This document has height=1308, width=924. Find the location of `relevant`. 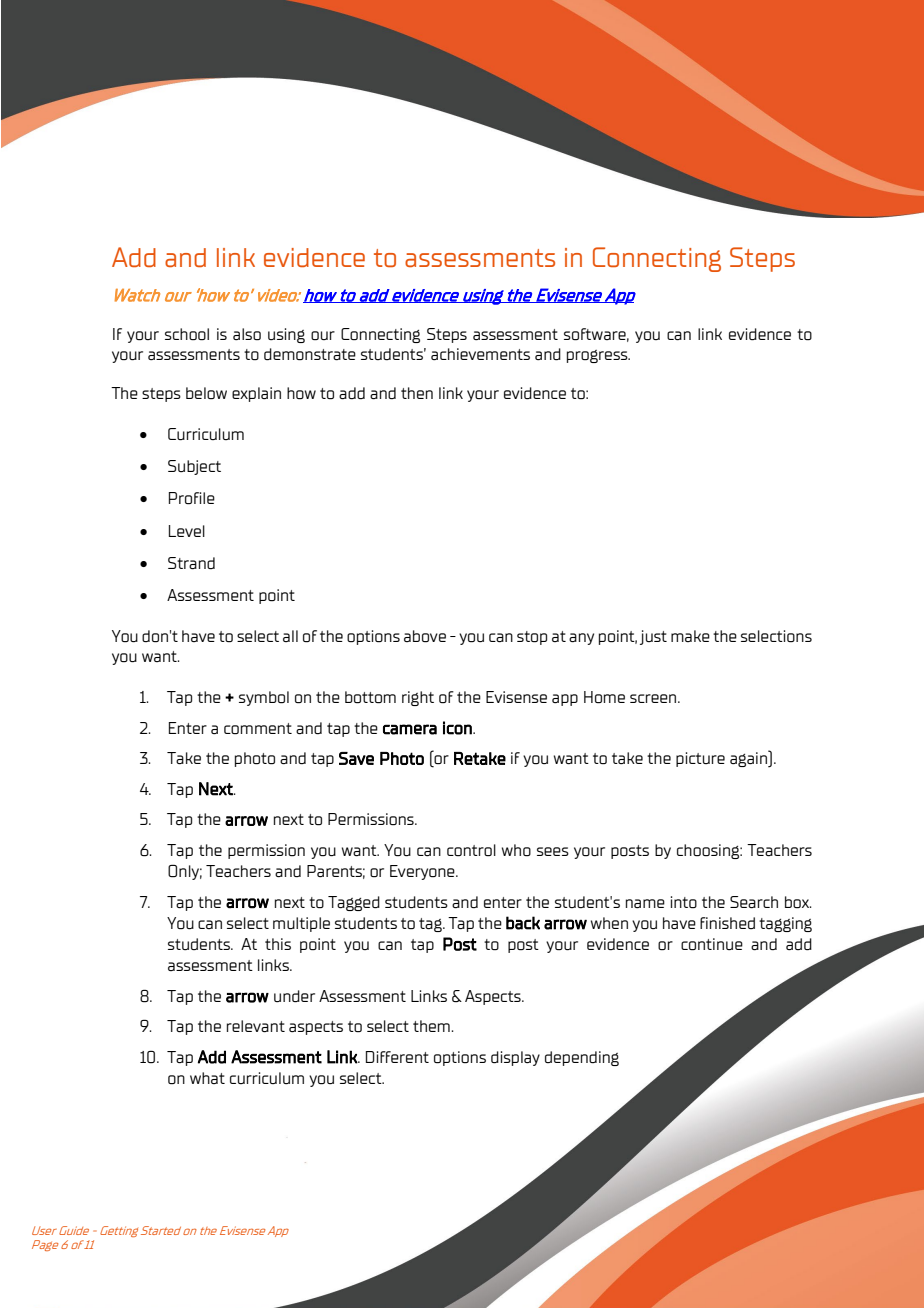

relevant is located at coordinates (256, 1026).
